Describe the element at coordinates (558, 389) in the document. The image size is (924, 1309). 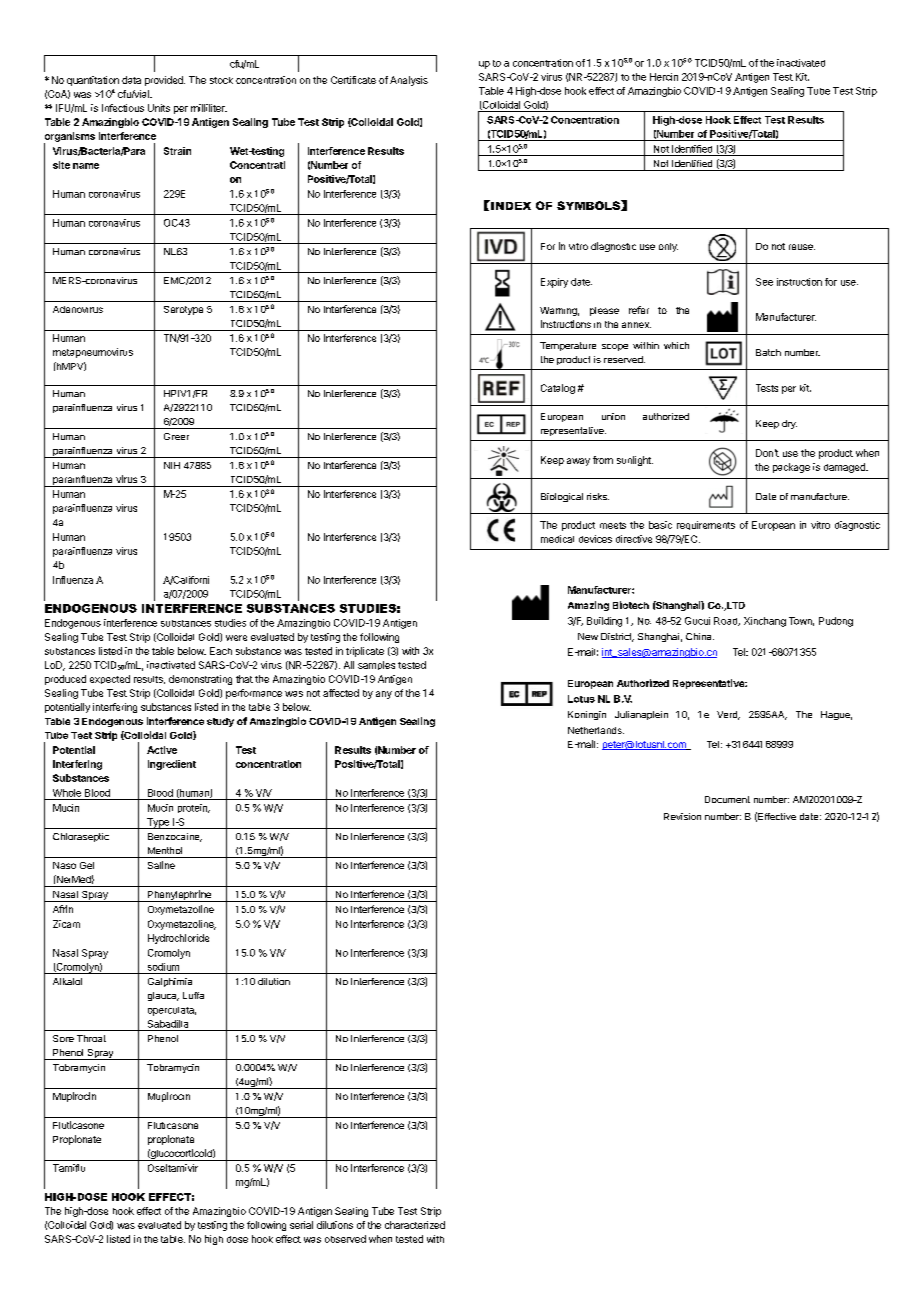
I see `Catalog` at that location.
